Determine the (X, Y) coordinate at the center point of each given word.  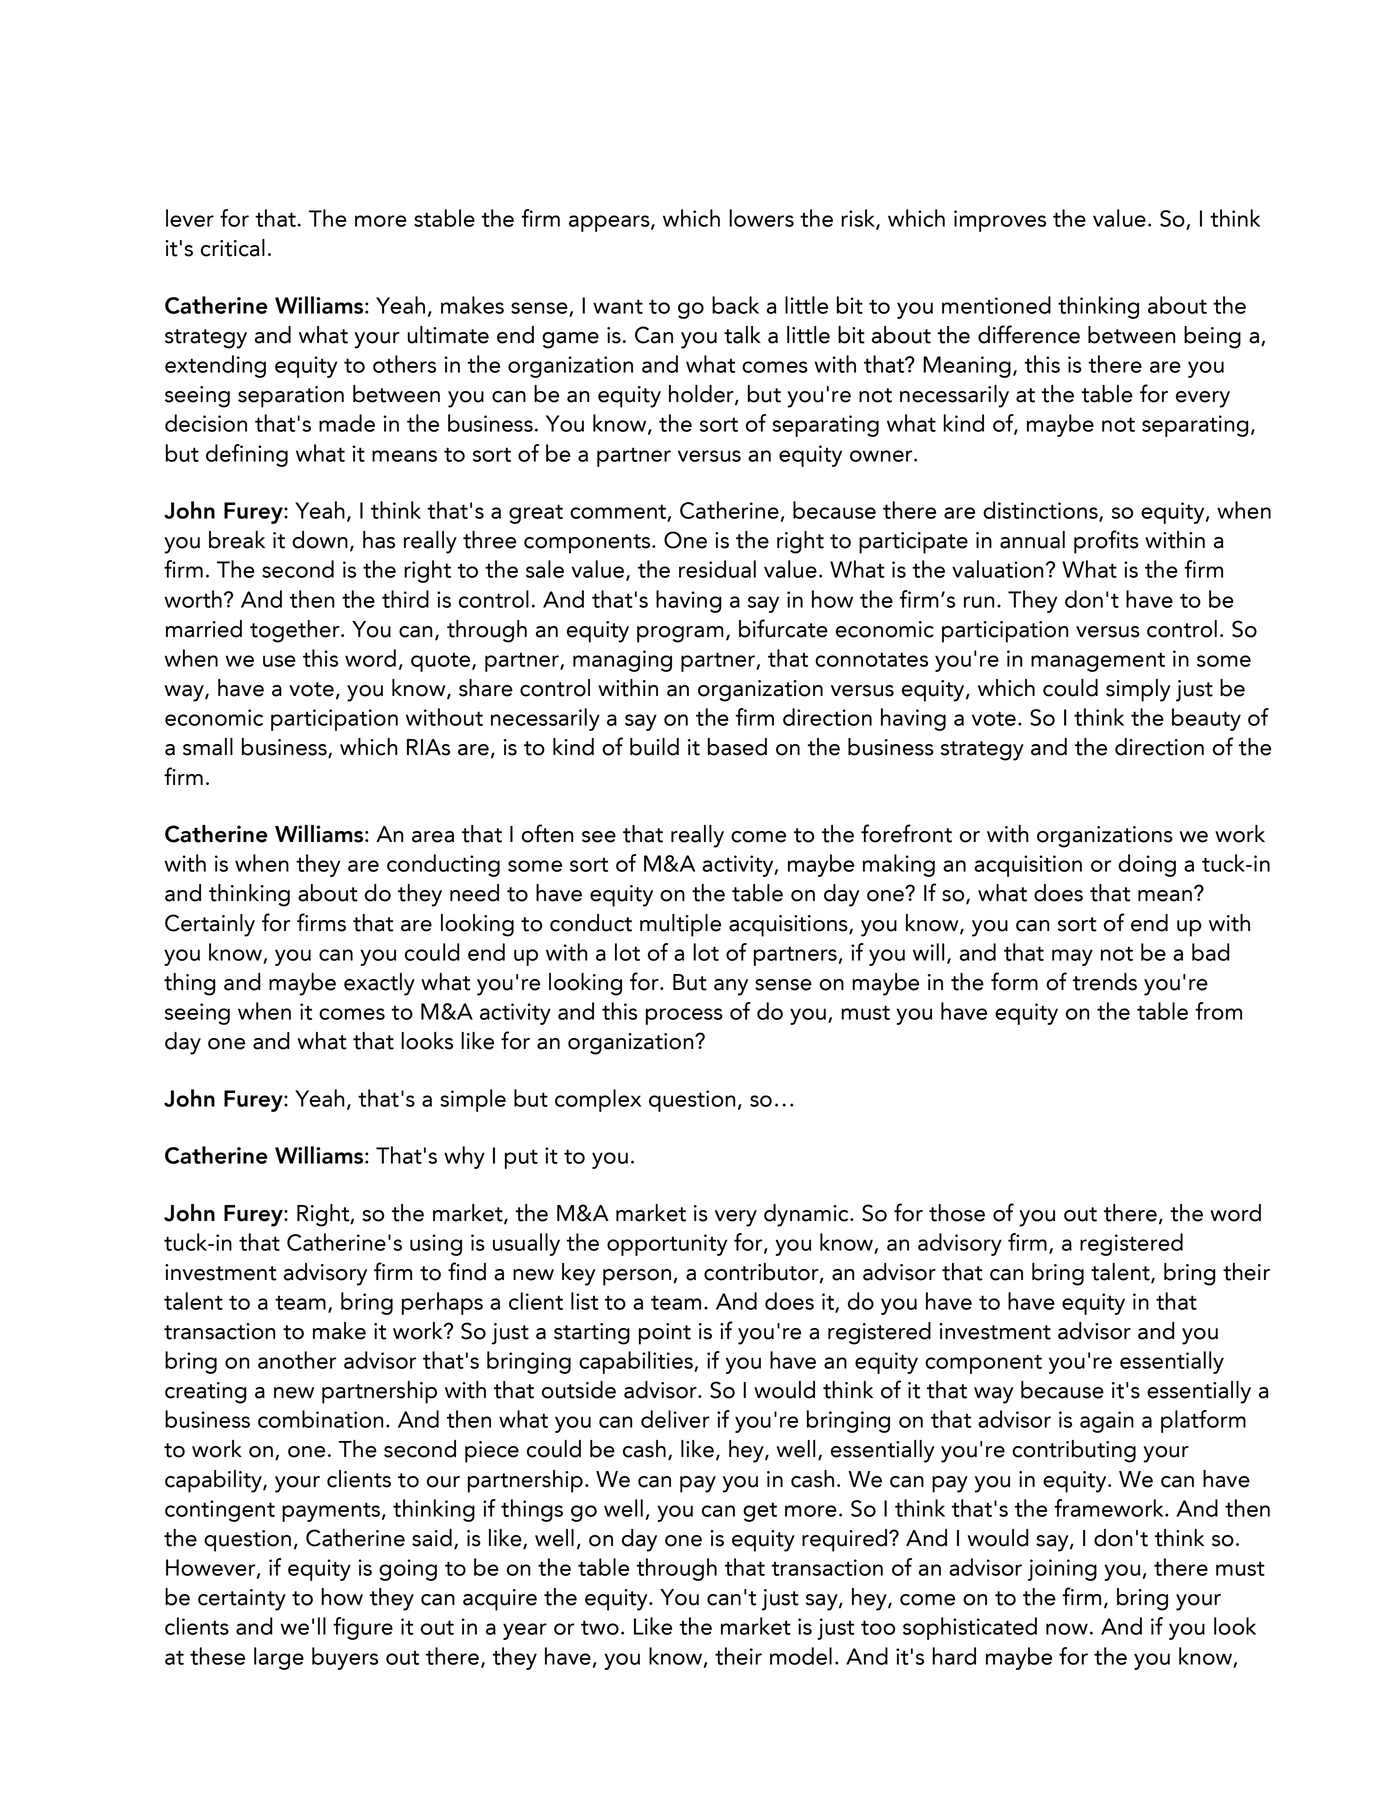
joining (1062, 1570)
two (600, 1627)
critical (233, 248)
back (735, 305)
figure (363, 1628)
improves (1000, 221)
